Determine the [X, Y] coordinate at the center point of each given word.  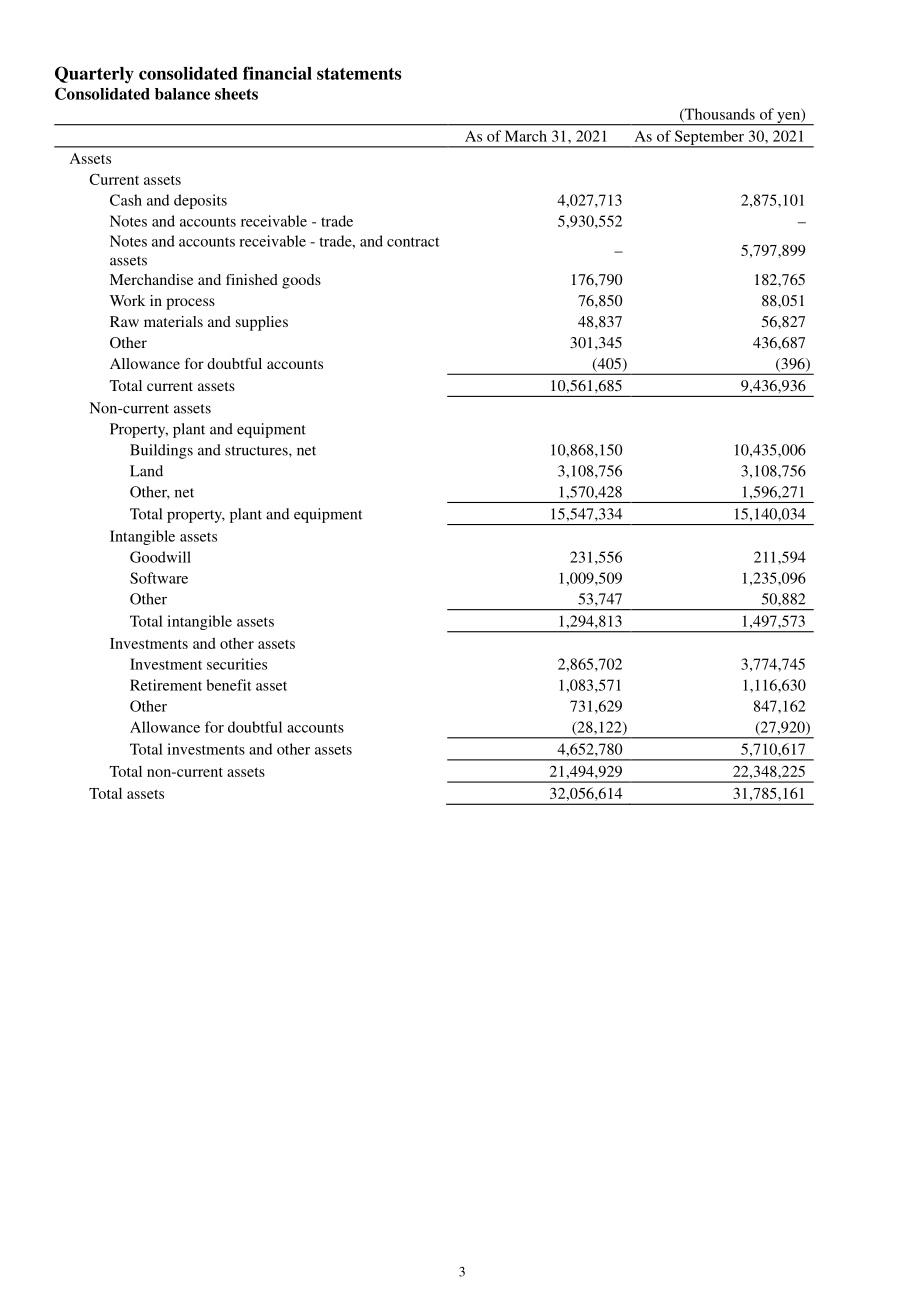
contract [413, 242]
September [709, 139]
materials [173, 321]
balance [182, 94]
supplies [262, 323]
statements [359, 74]
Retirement [166, 685]
